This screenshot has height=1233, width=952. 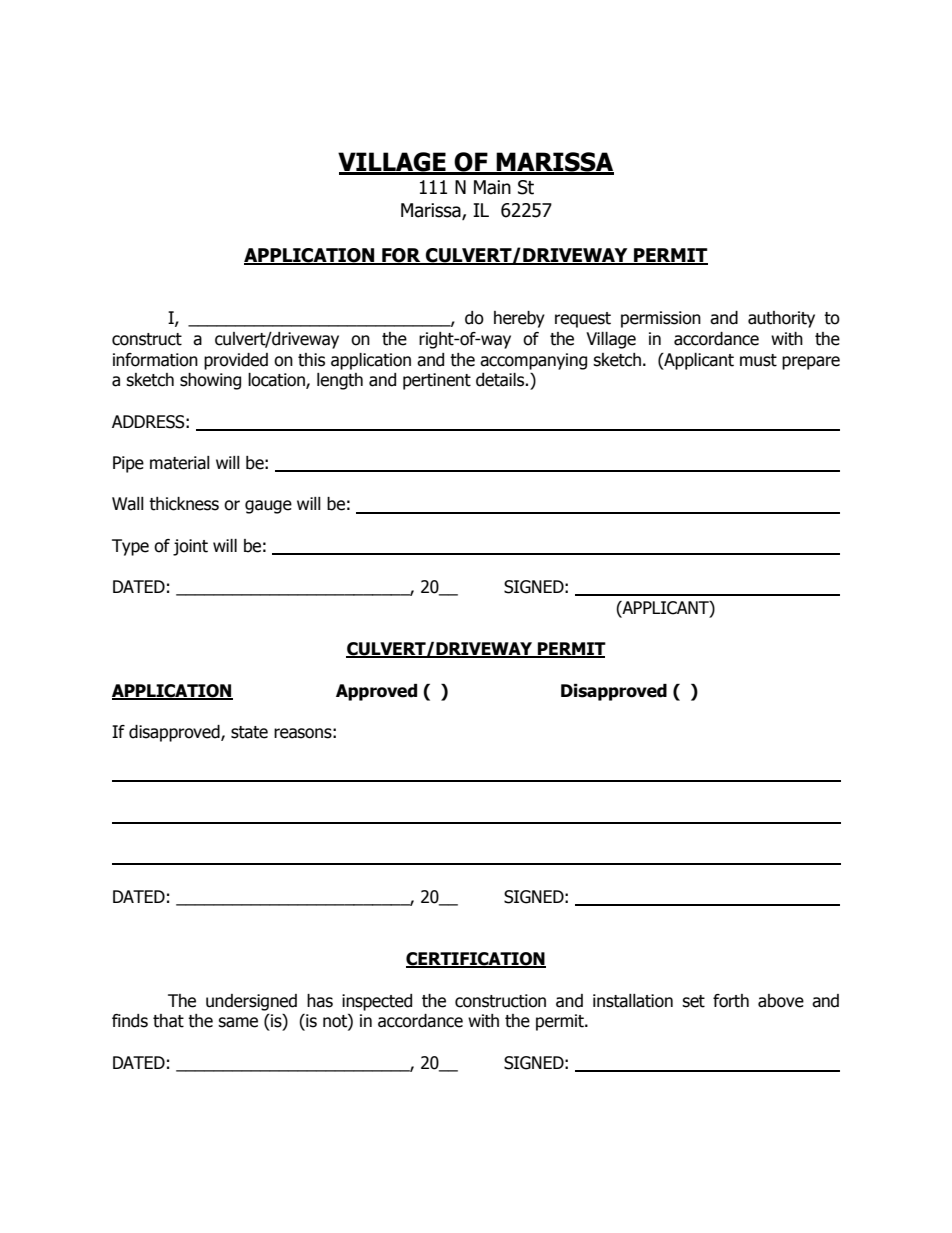 I want to click on provided, so click(x=236, y=361).
